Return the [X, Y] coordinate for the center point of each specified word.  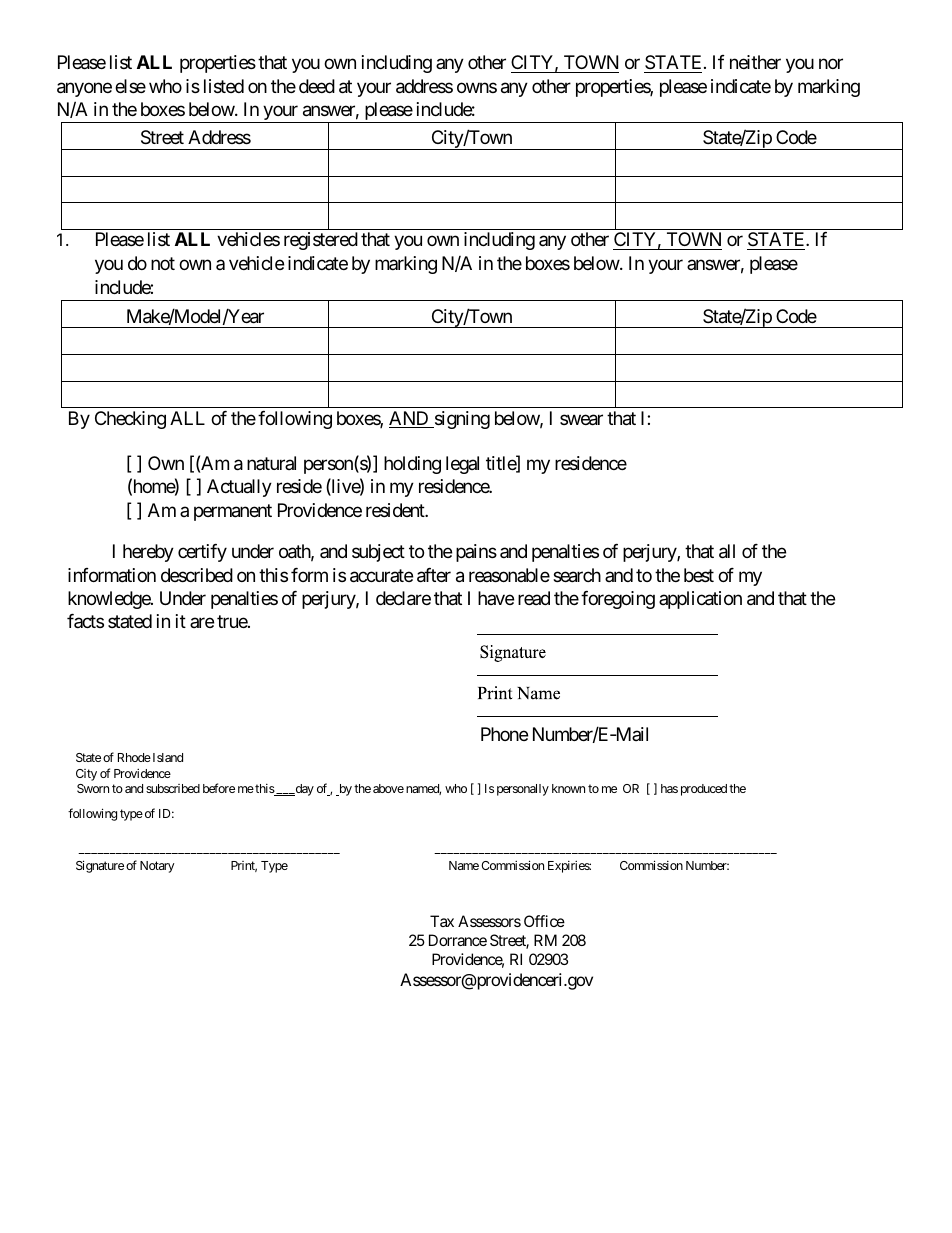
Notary [157, 867]
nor [831, 64]
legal [462, 465]
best [699, 575]
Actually [239, 488]
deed [317, 86]
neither [755, 62]
